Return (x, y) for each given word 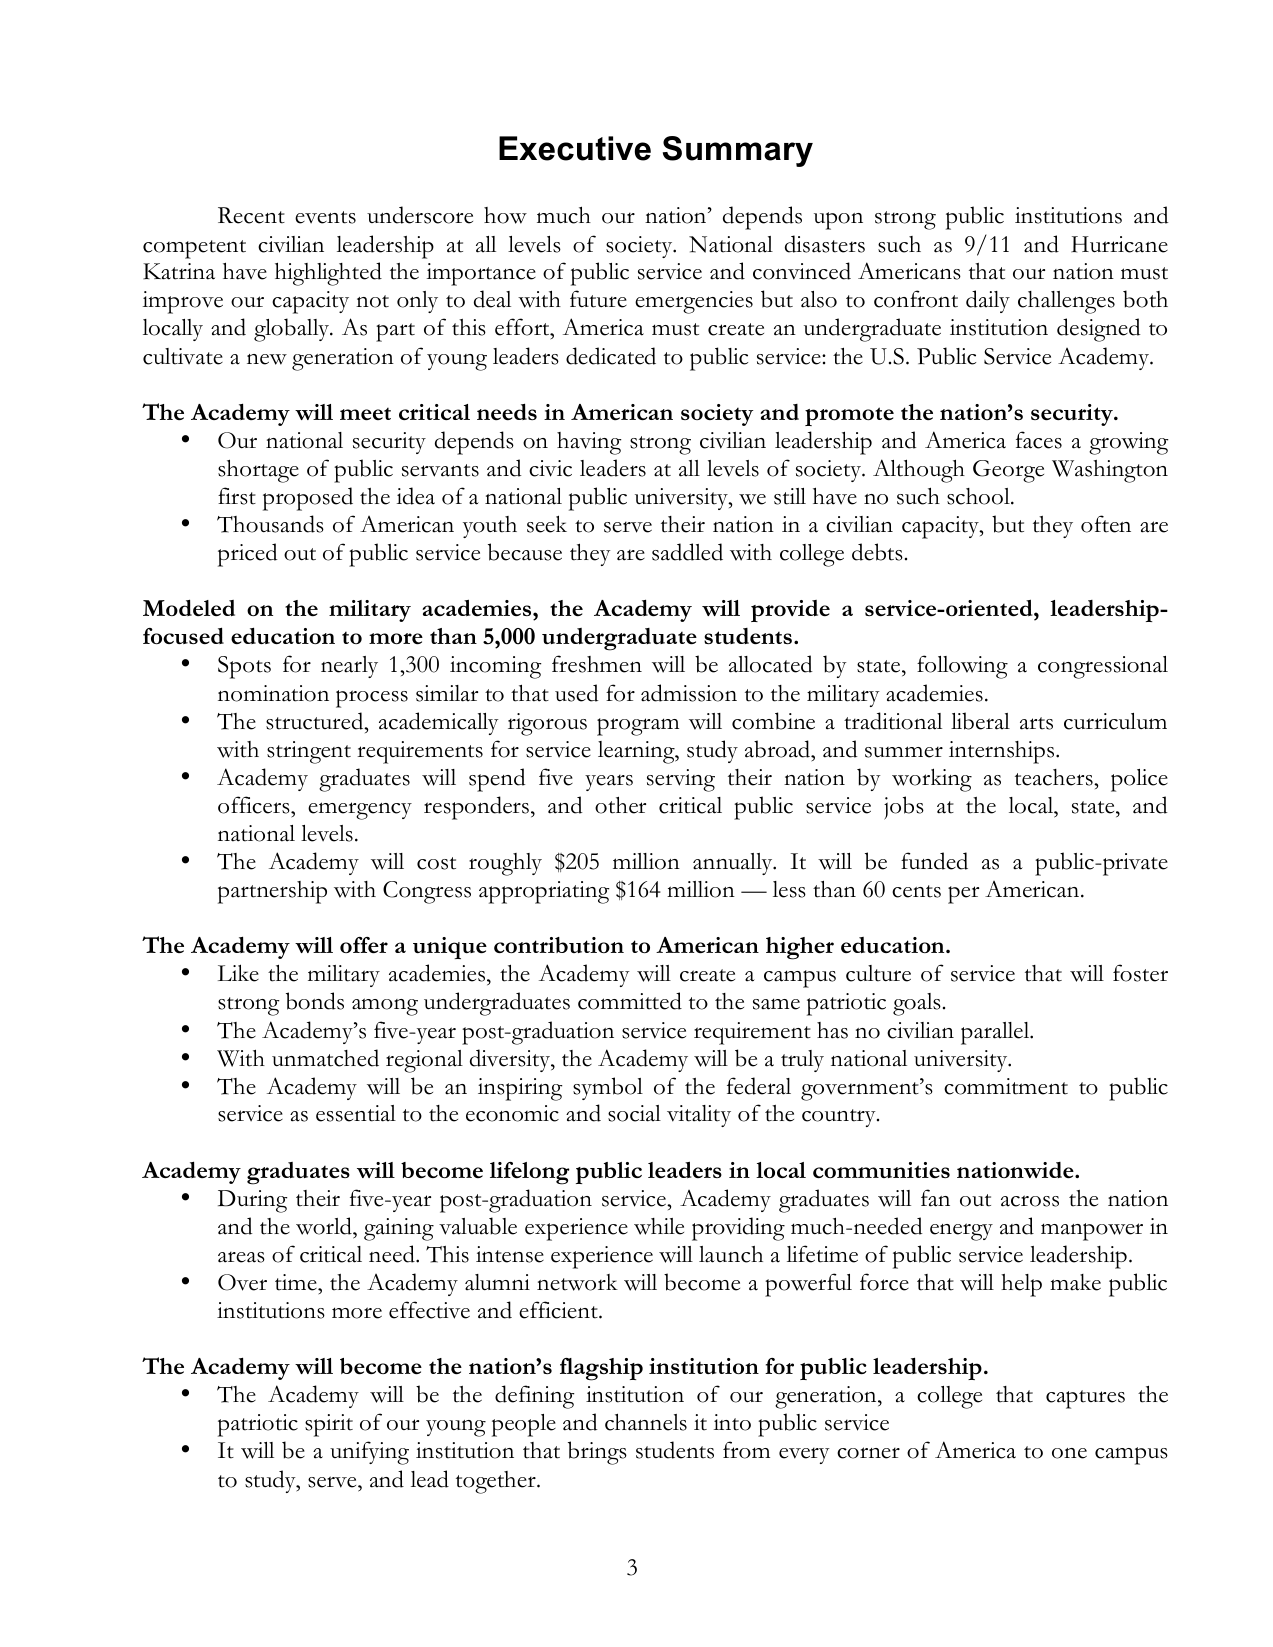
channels (646, 1422)
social (634, 1113)
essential (356, 1113)
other (620, 805)
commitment (1006, 1086)
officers (255, 805)
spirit (329, 1425)
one (1069, 1453)
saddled (687, 552)
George (1008, 471)
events (325, 217)
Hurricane (1119, 244)
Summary (738, 151)
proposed (308, 499)
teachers (1055, 777)
